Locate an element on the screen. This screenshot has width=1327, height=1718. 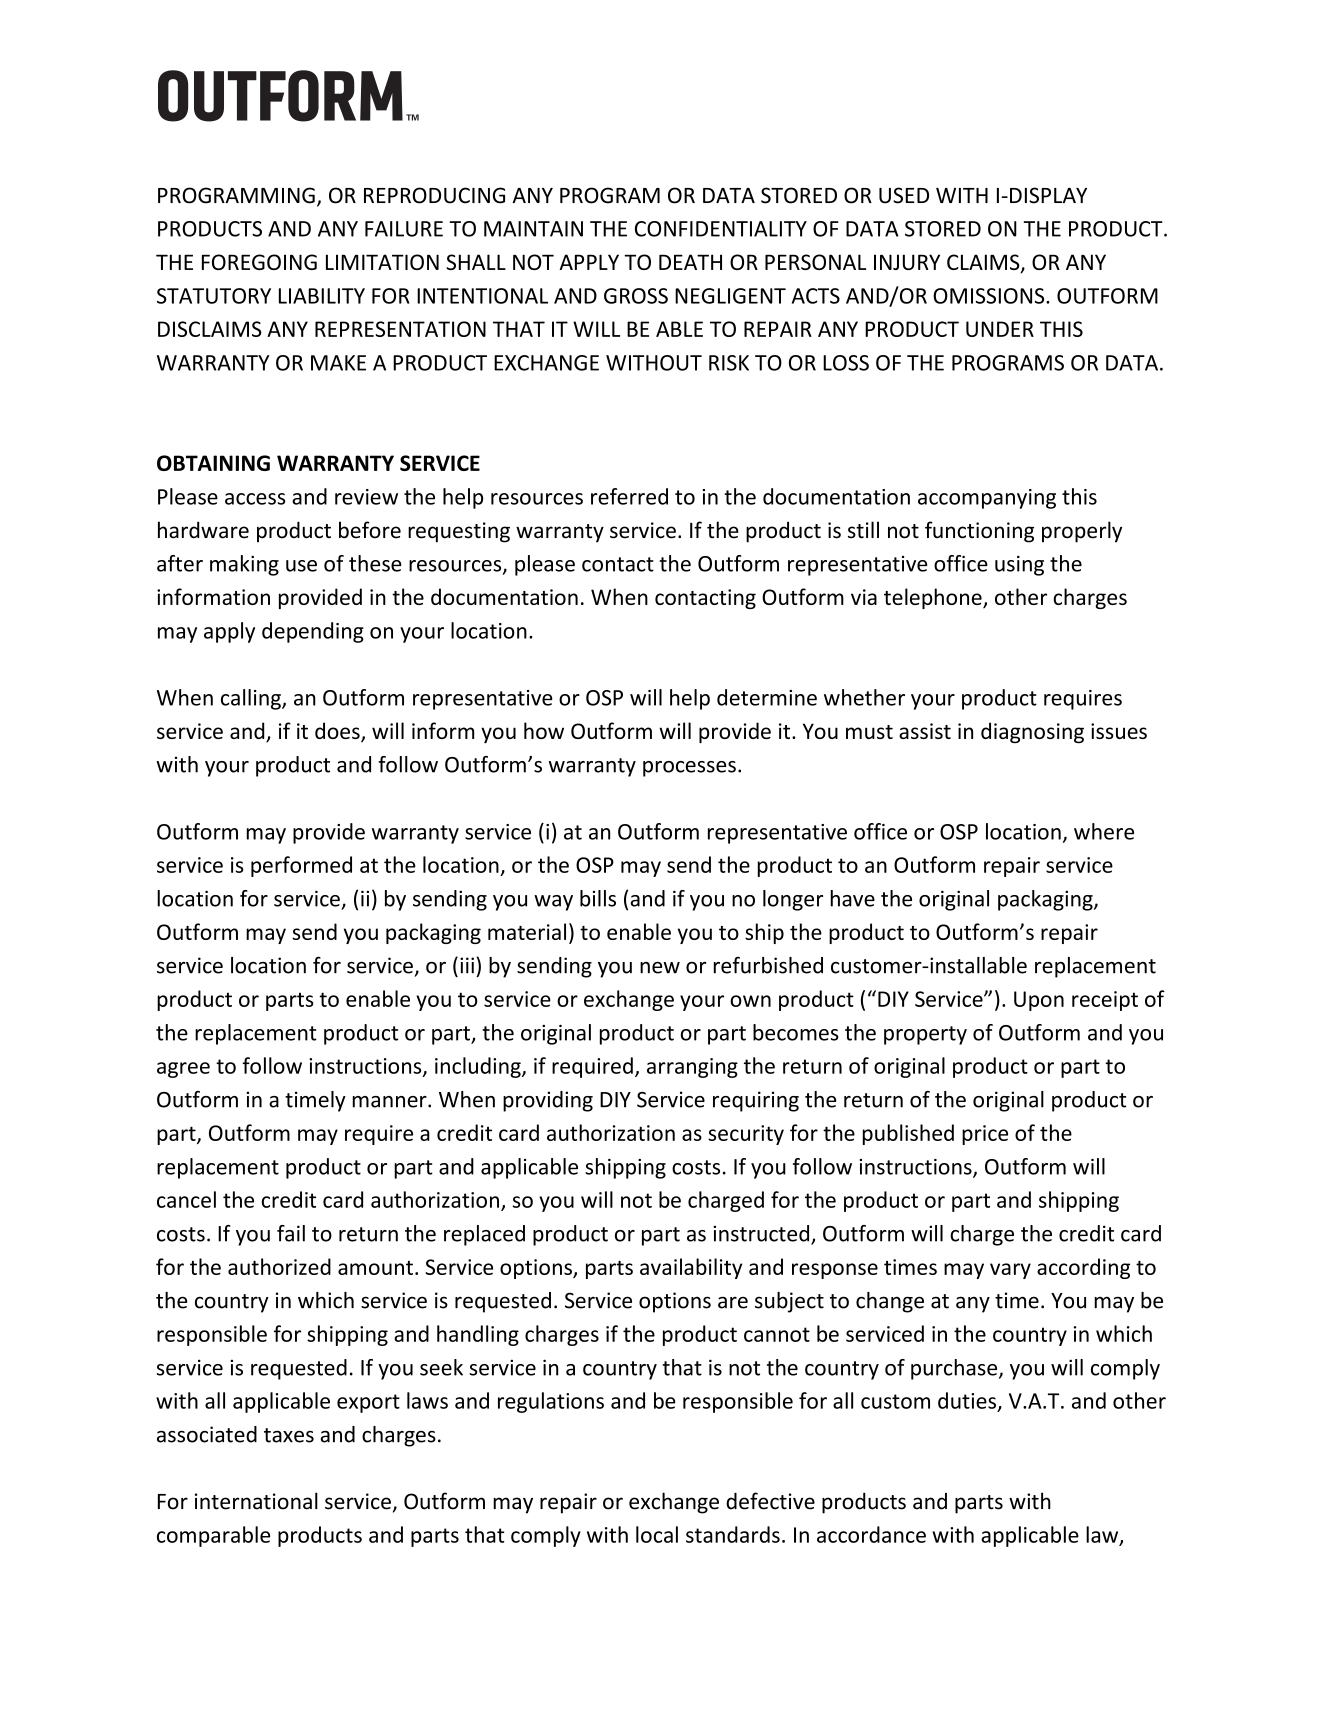
arranging is located at coordinates (692, 1068).
